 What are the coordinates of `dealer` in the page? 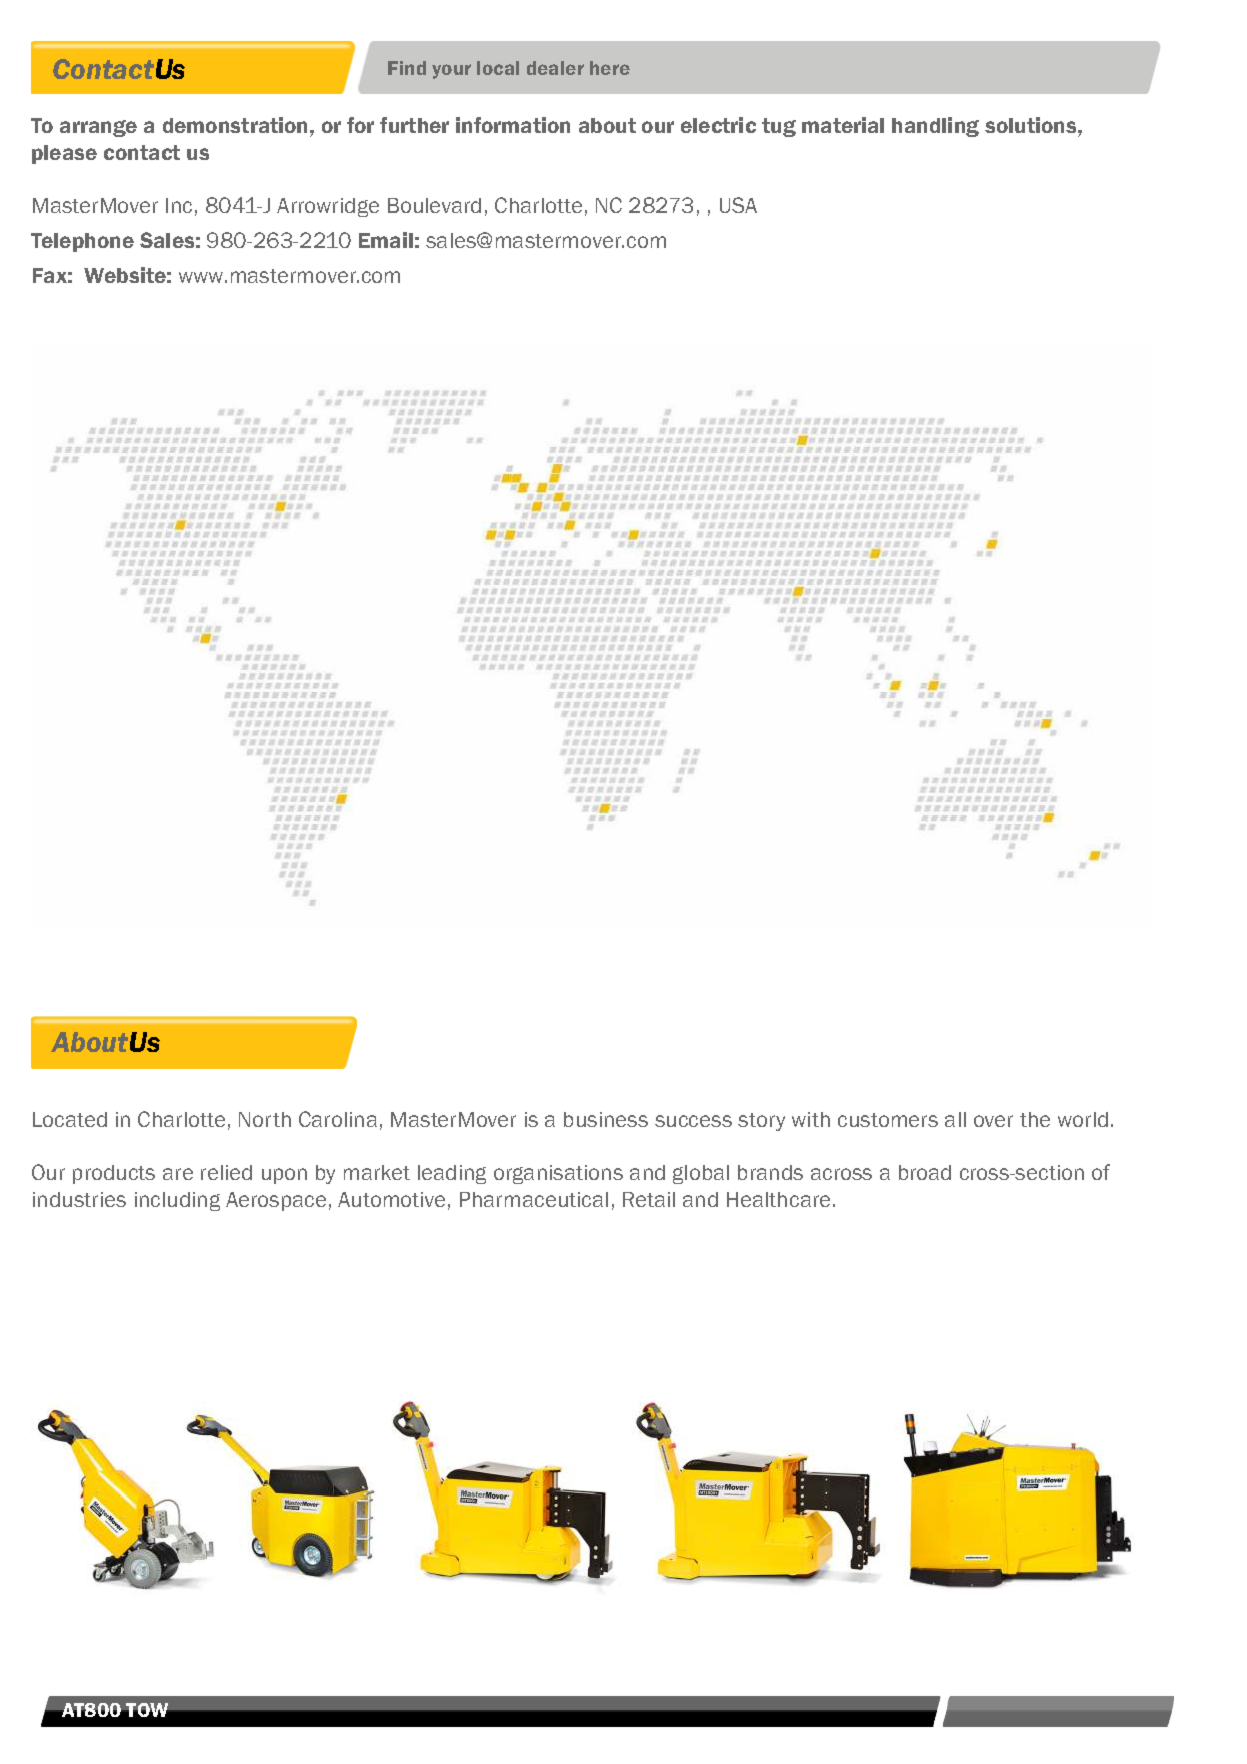 It's located at (555, 68).
